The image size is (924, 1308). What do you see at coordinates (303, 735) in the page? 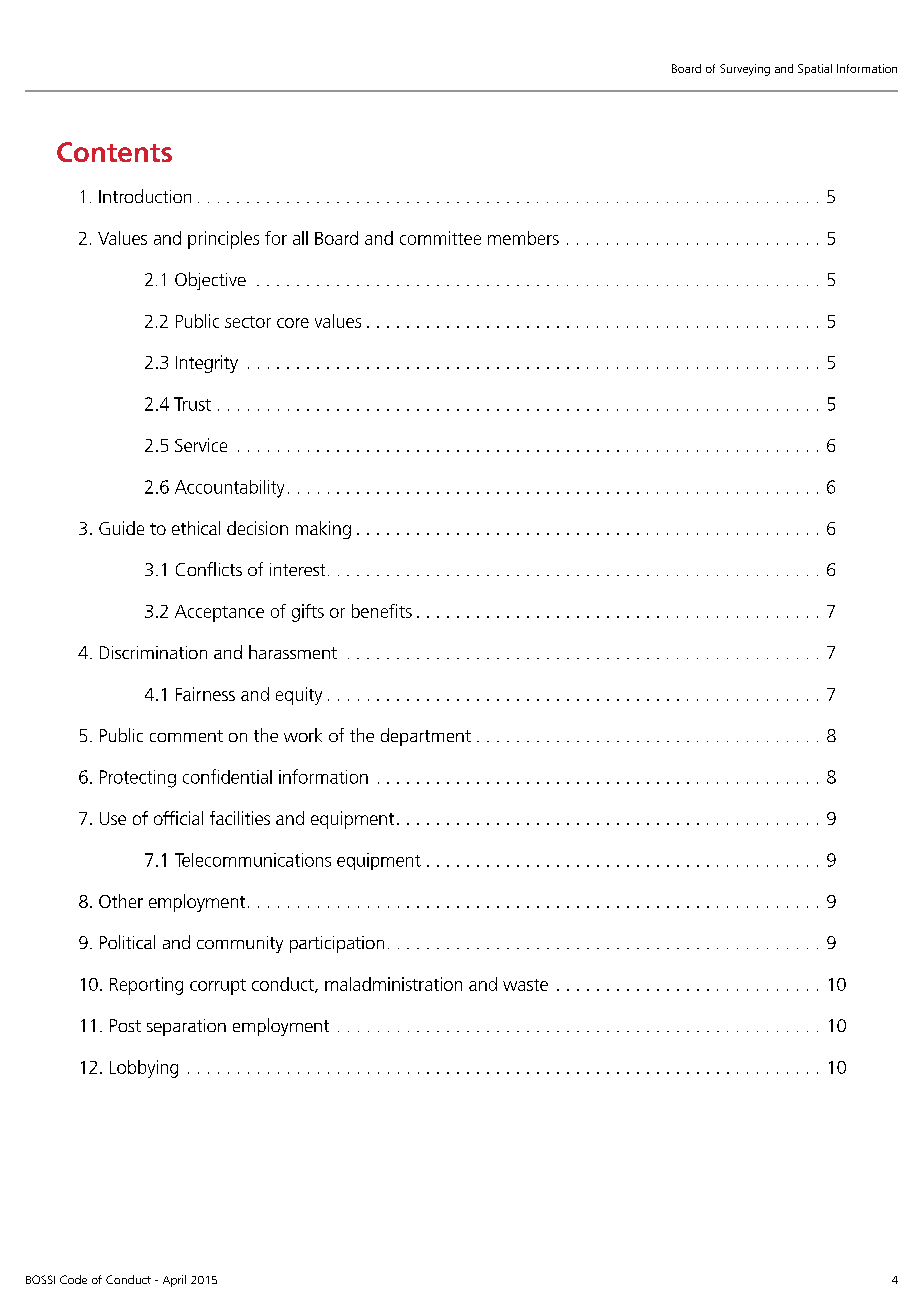
I see `work` at bounding box center [303, 735].
